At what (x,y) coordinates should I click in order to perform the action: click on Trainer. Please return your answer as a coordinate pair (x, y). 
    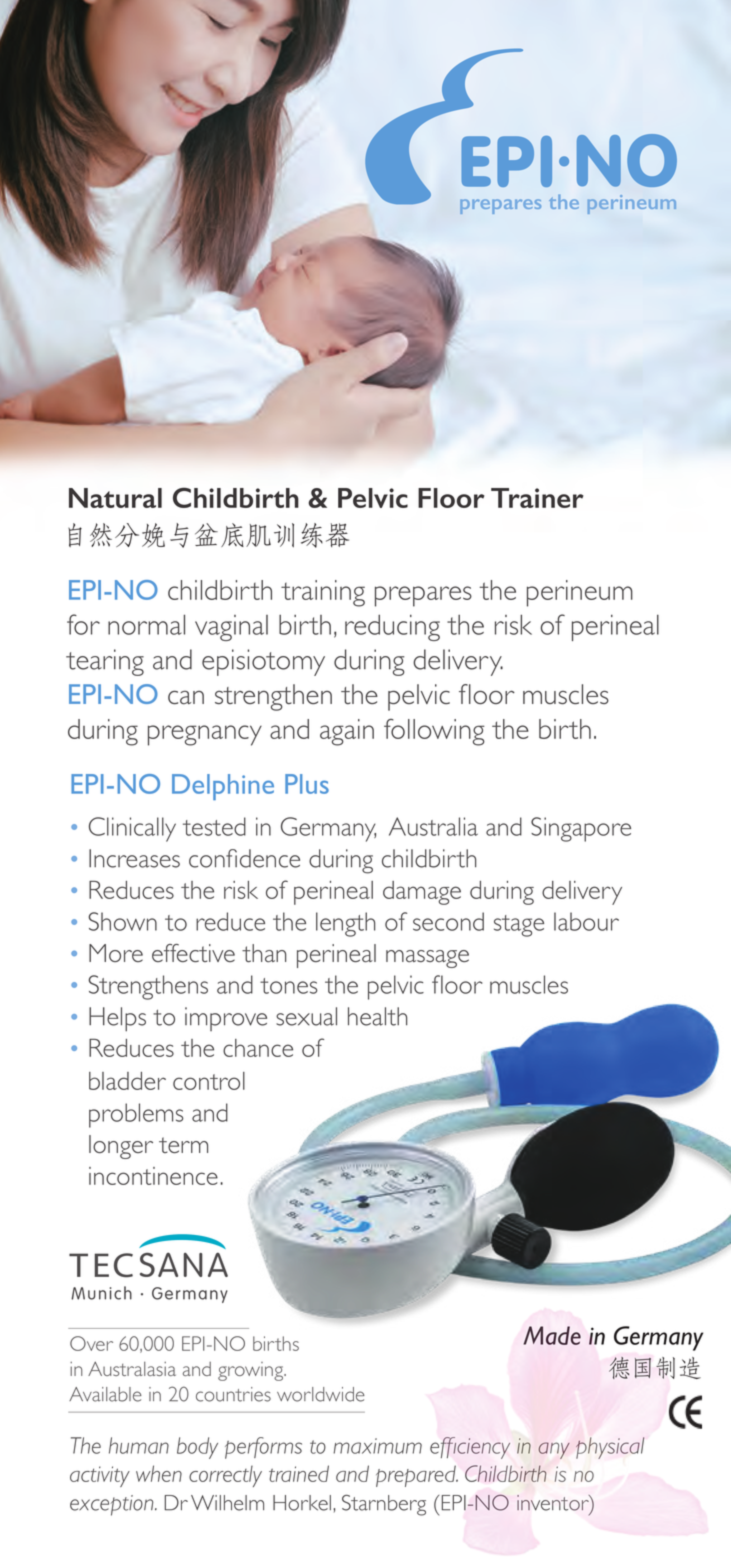
    Looking at the image, I should click on (537, 498).
